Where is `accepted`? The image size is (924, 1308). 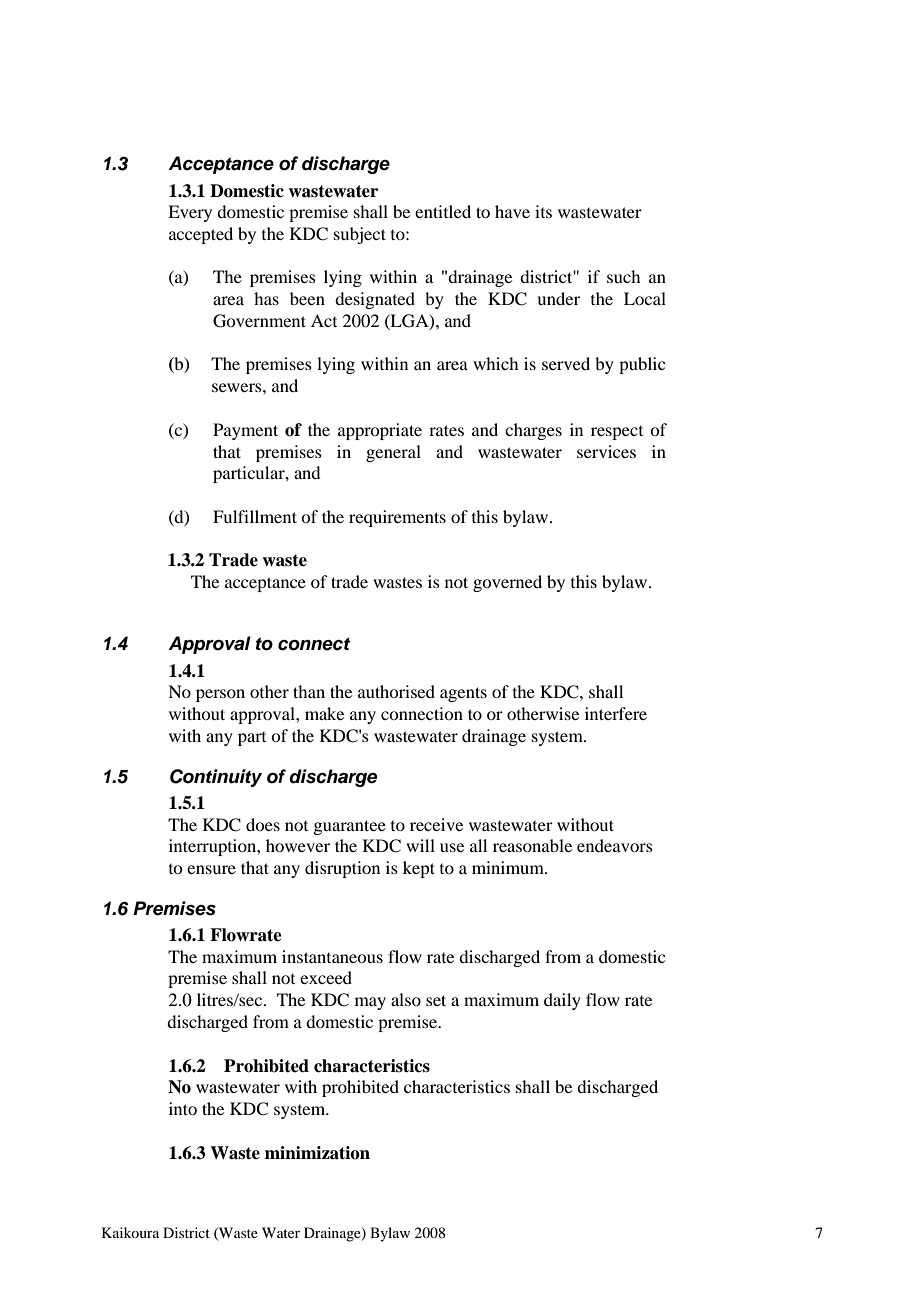
accepted is located at coordinates (201, 235).
